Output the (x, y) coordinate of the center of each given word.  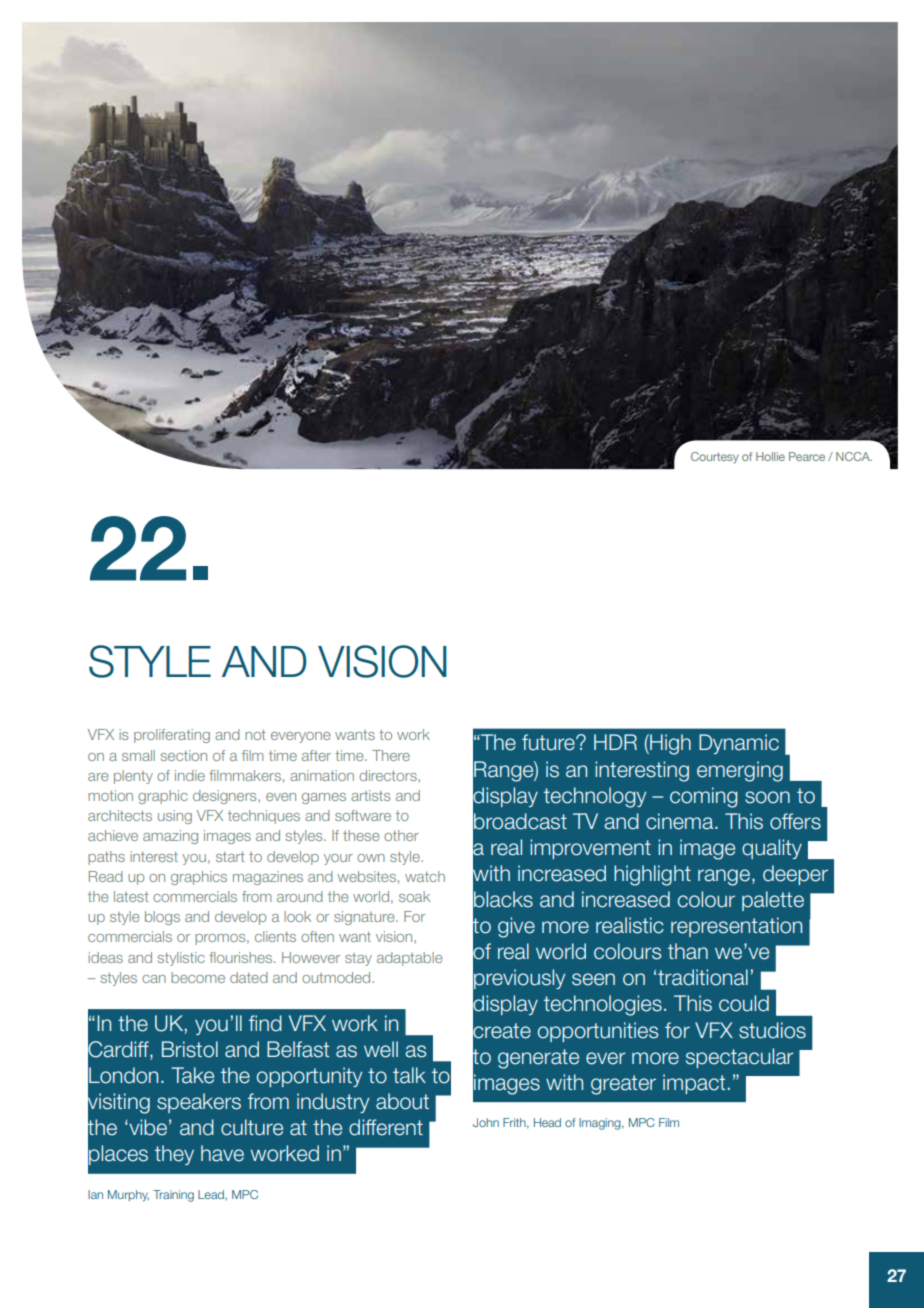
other (401, 835)
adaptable (409, 959)
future (549, 742)
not (255, 735)
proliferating (172, 736)
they (174, 1155)
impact (694, 1084)
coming (703, 797)
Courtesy (715, 458)
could (744, 1003)
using (175, 817)
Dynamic (739, 744)
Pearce (807, 456)
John (486, 1122)
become (198, 977)
